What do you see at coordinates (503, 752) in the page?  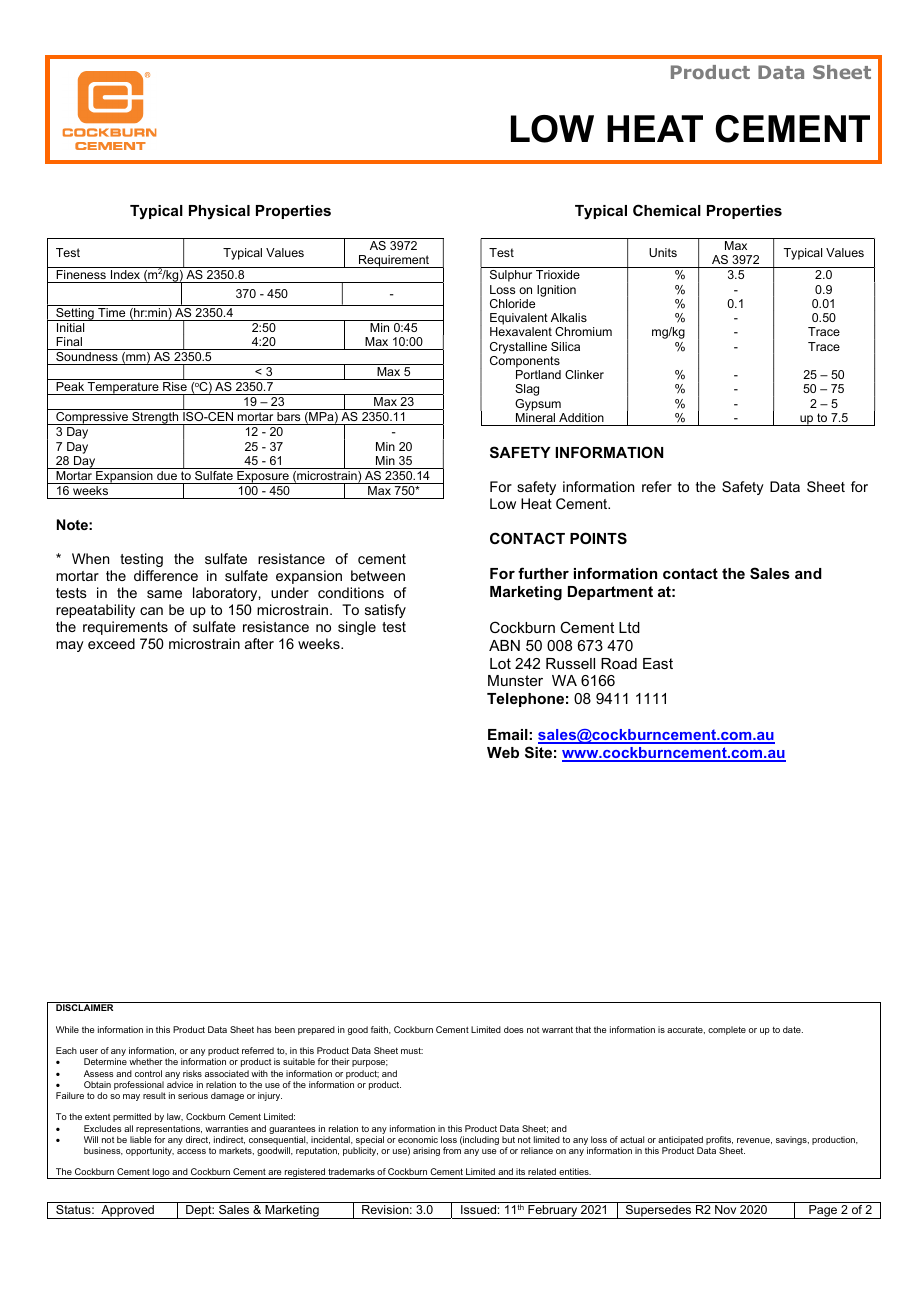 I see `Web` at bounding box center [503, 752].
